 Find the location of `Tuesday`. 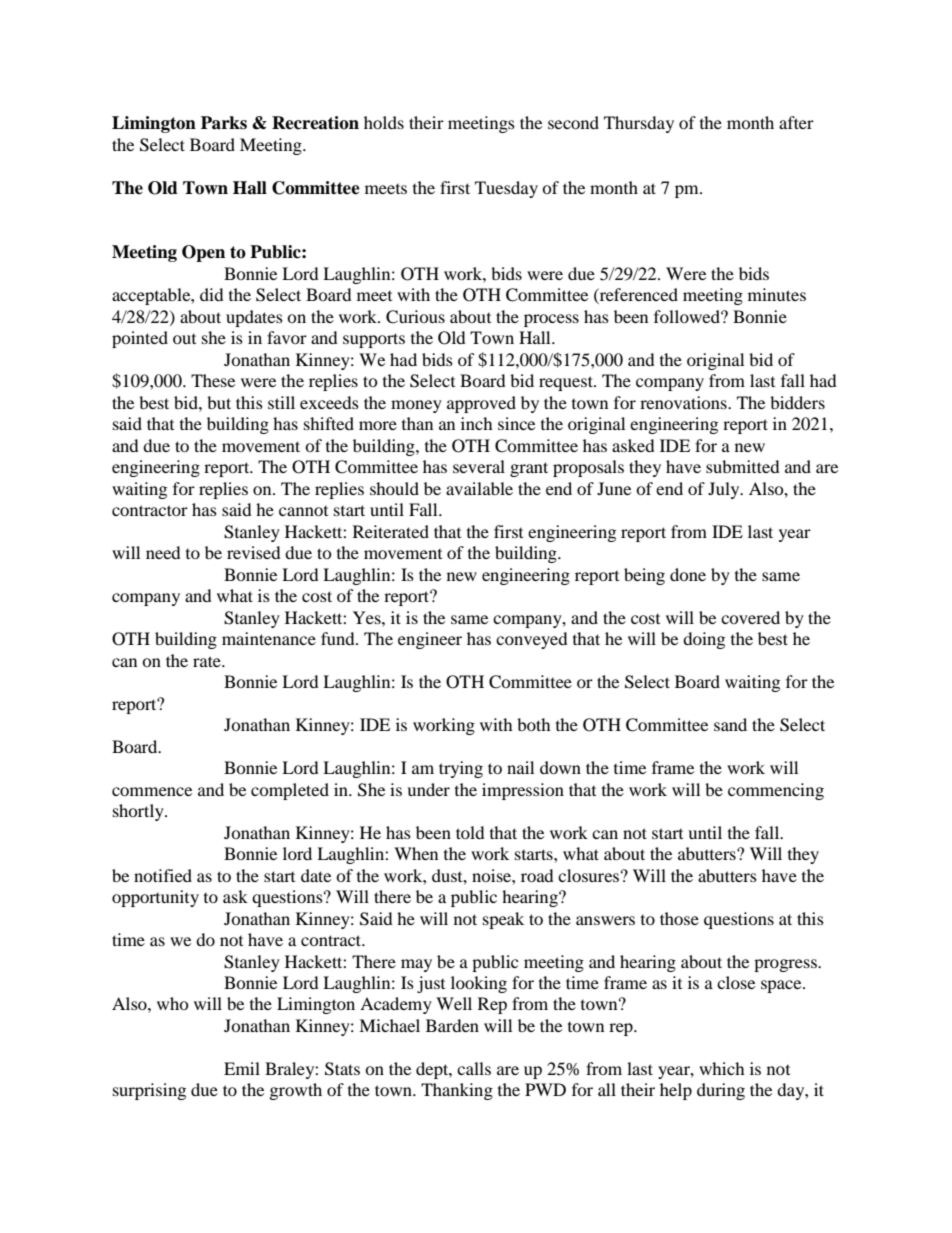

Tuesday is located at coordinates (506, 189).
